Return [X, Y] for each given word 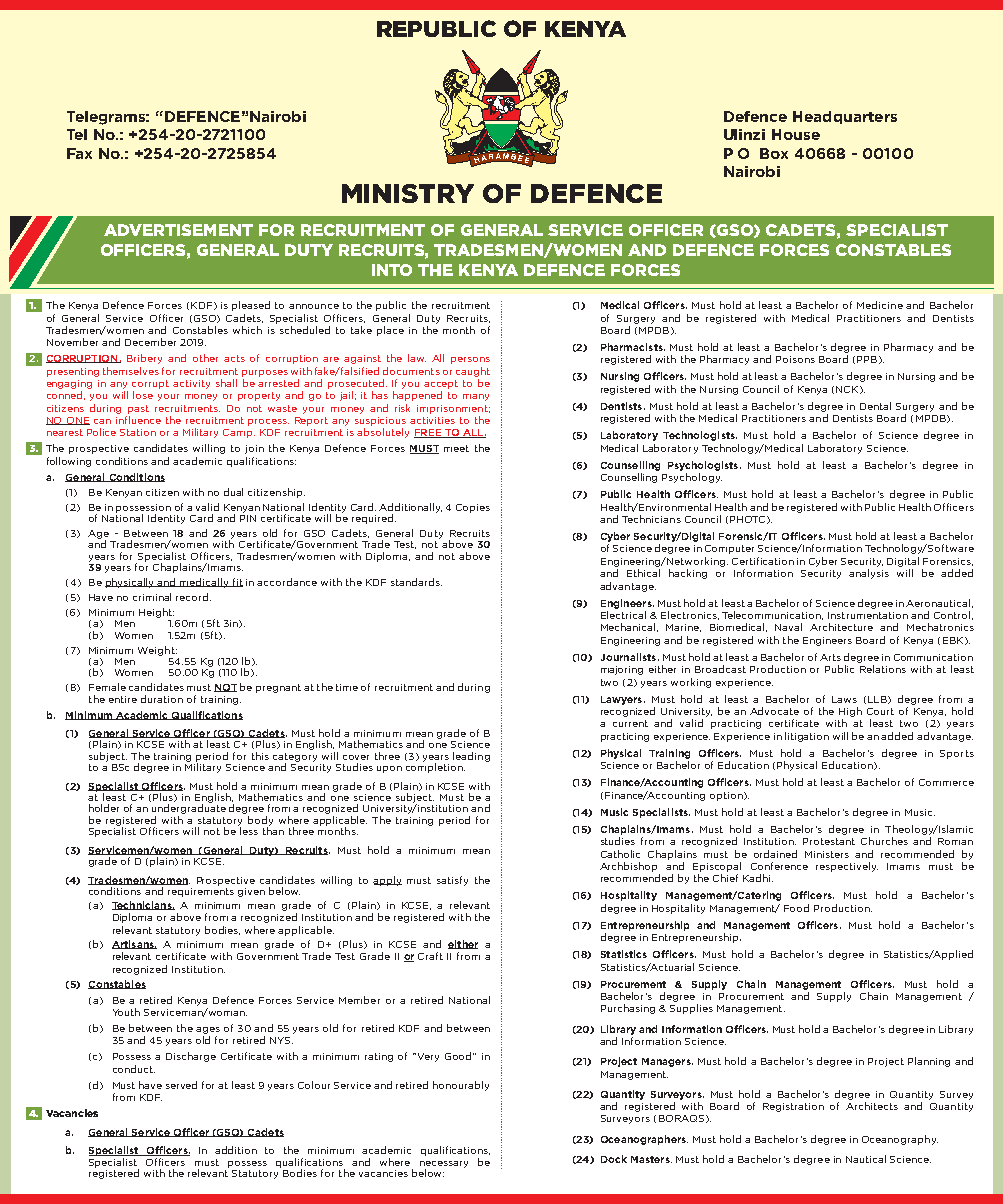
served [181, 1085]
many [476, 397]
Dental [875, 406]
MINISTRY [408, 193]
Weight [157, 651]
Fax [79, 153]
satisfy [452, 881]
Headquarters [845, 117]
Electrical [623, 615]
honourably [461, 1086]
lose [143, 395]
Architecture [841, 627]
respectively [847, 867]
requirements [201, 891]
